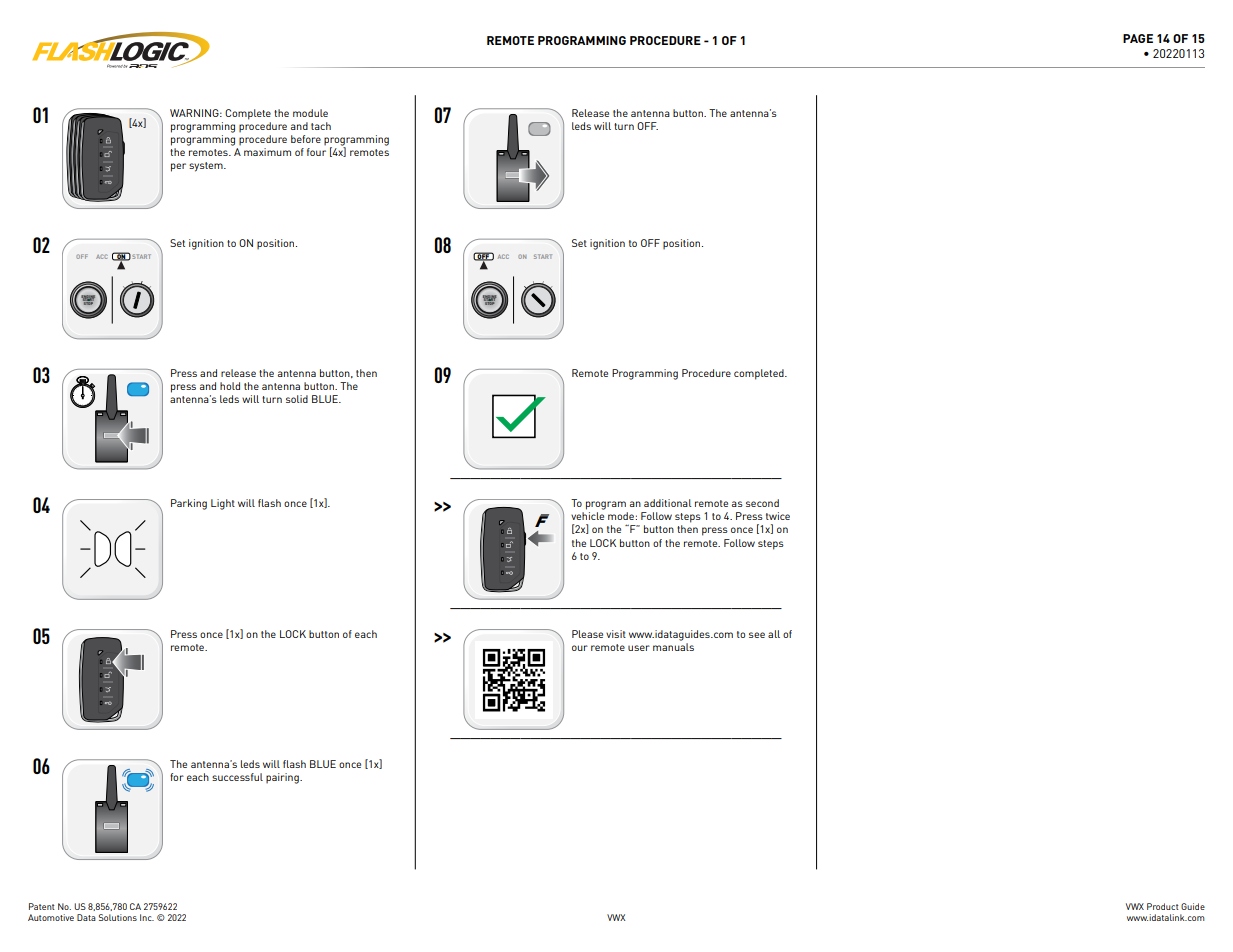 This page has width=1233, height=952. Describe the element at coordinates (757, 635) in the page. I see `see` at that location.
